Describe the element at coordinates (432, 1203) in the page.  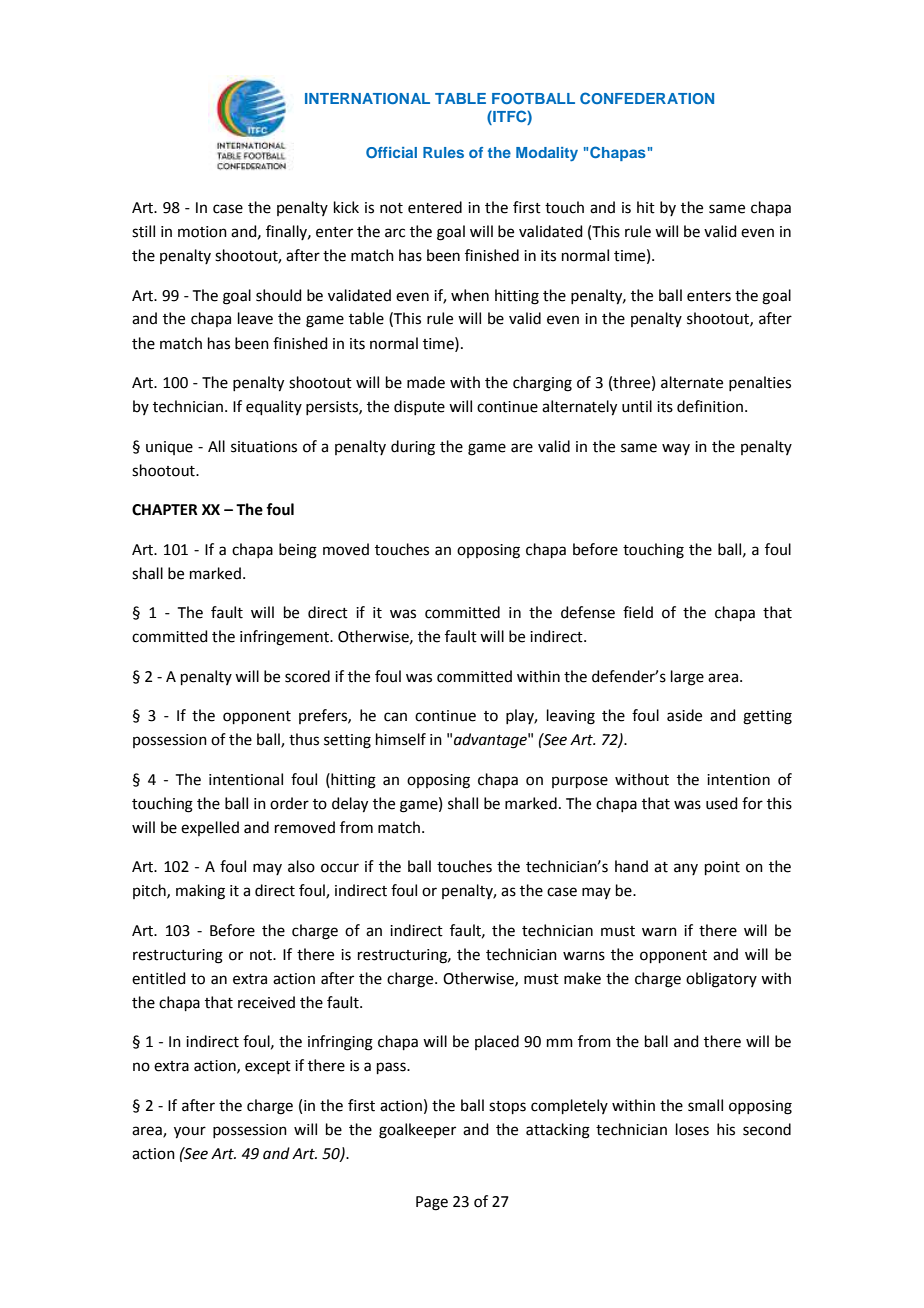
I see `Page` at that location.
